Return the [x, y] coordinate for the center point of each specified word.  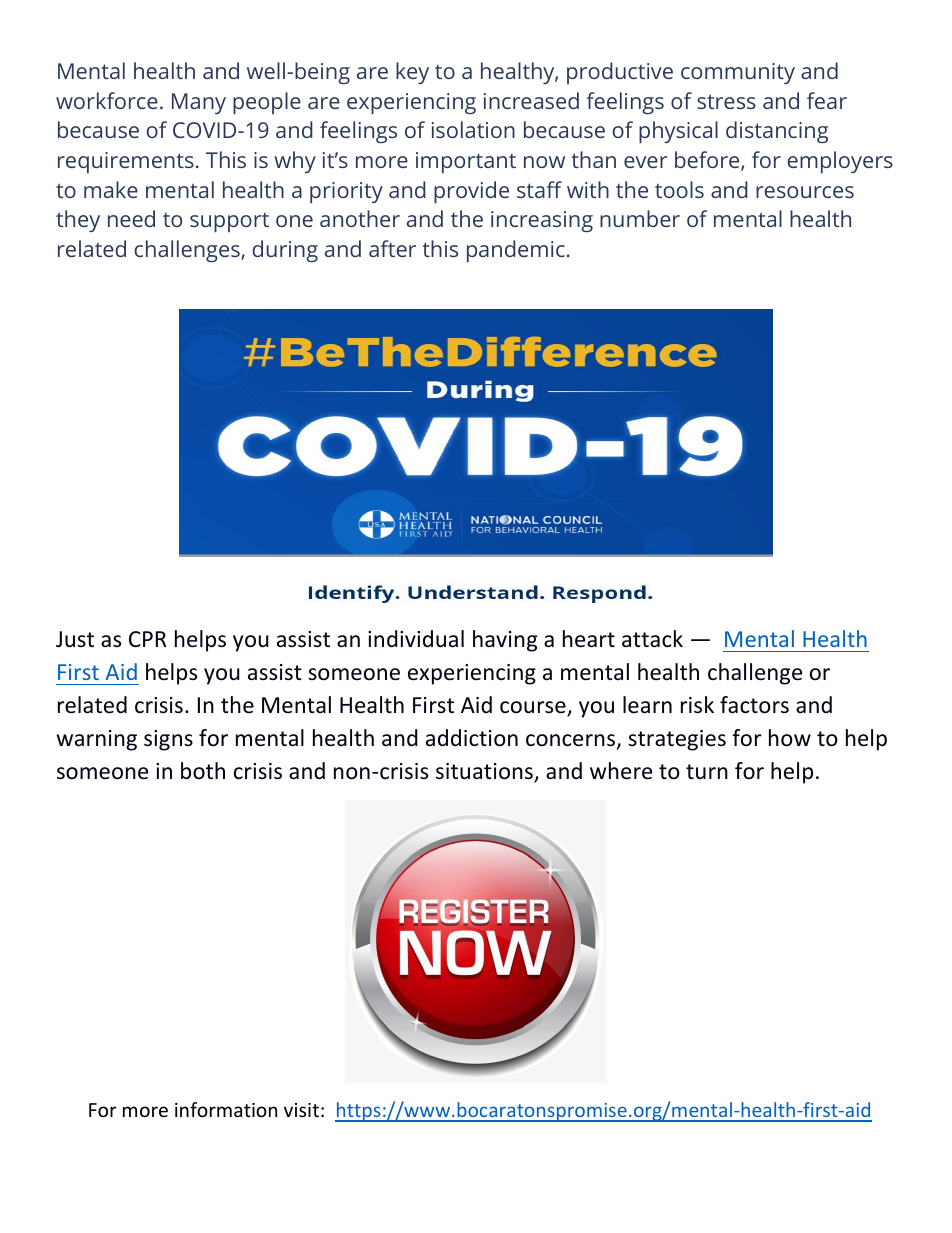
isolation [473, 129]
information [226, 1109]
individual [416, 639]
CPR [148, 639]
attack [652, 639]
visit [301, 1110]
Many [199, 103]
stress [726, 101]
